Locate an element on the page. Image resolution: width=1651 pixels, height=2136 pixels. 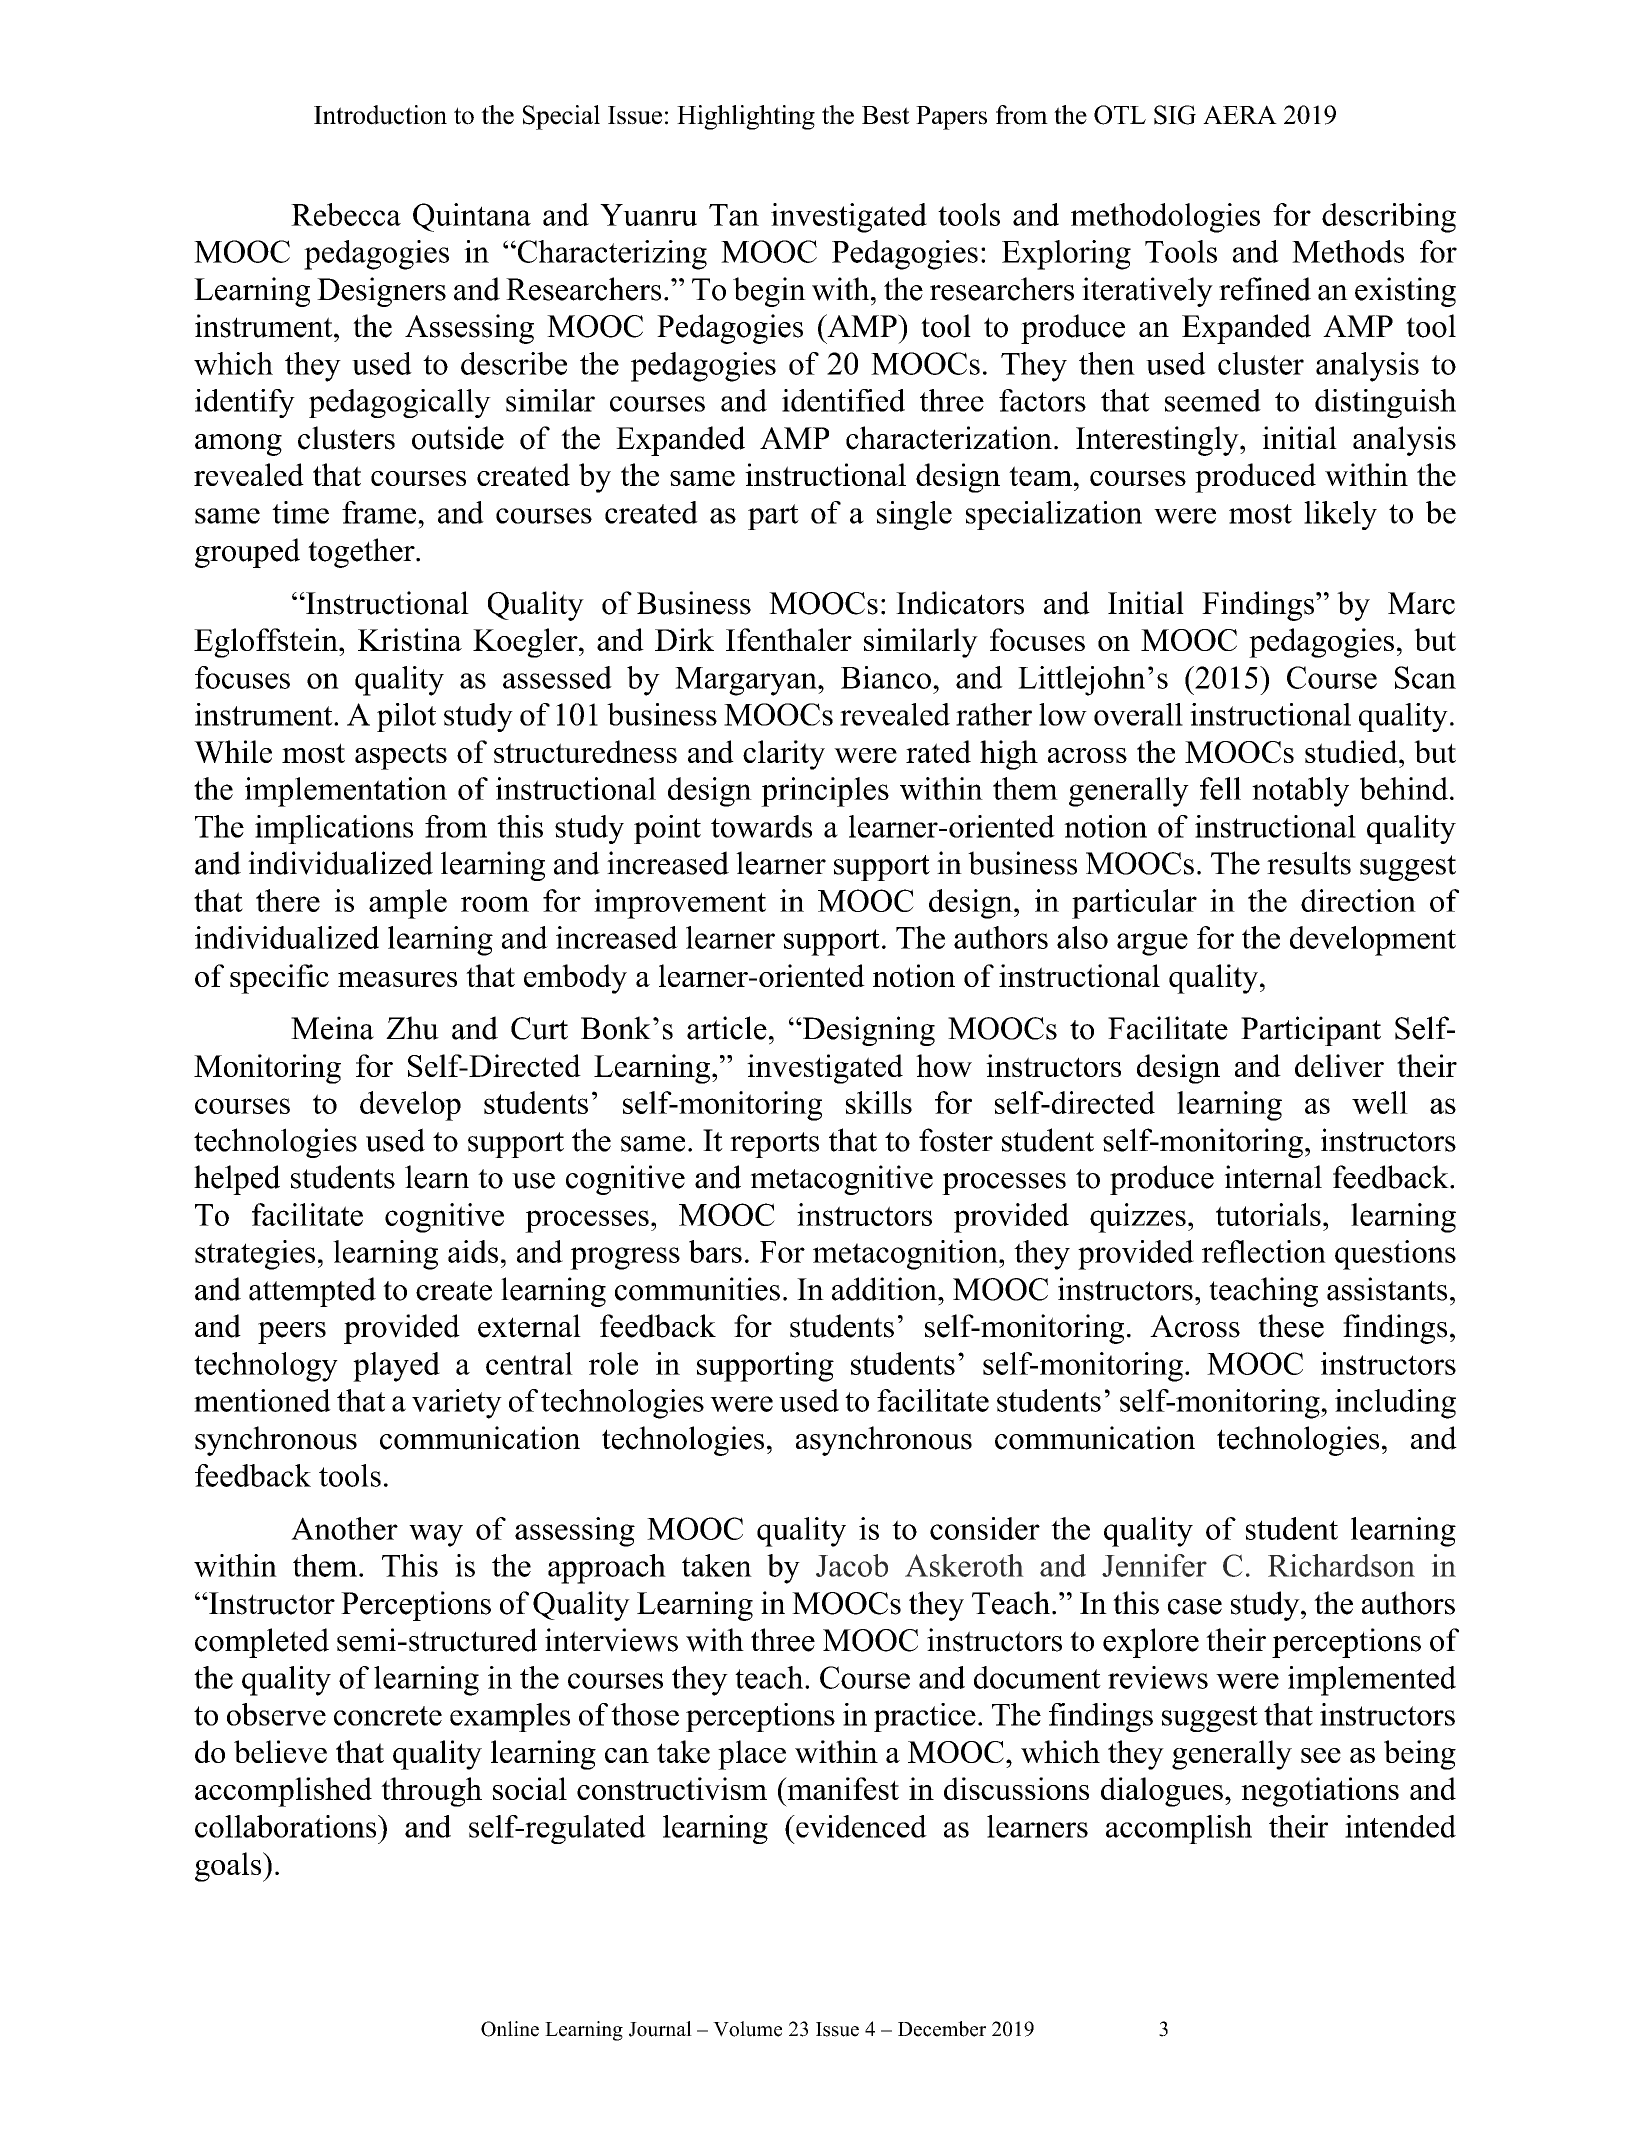
Kristina is located at coordinates (410, 639).
